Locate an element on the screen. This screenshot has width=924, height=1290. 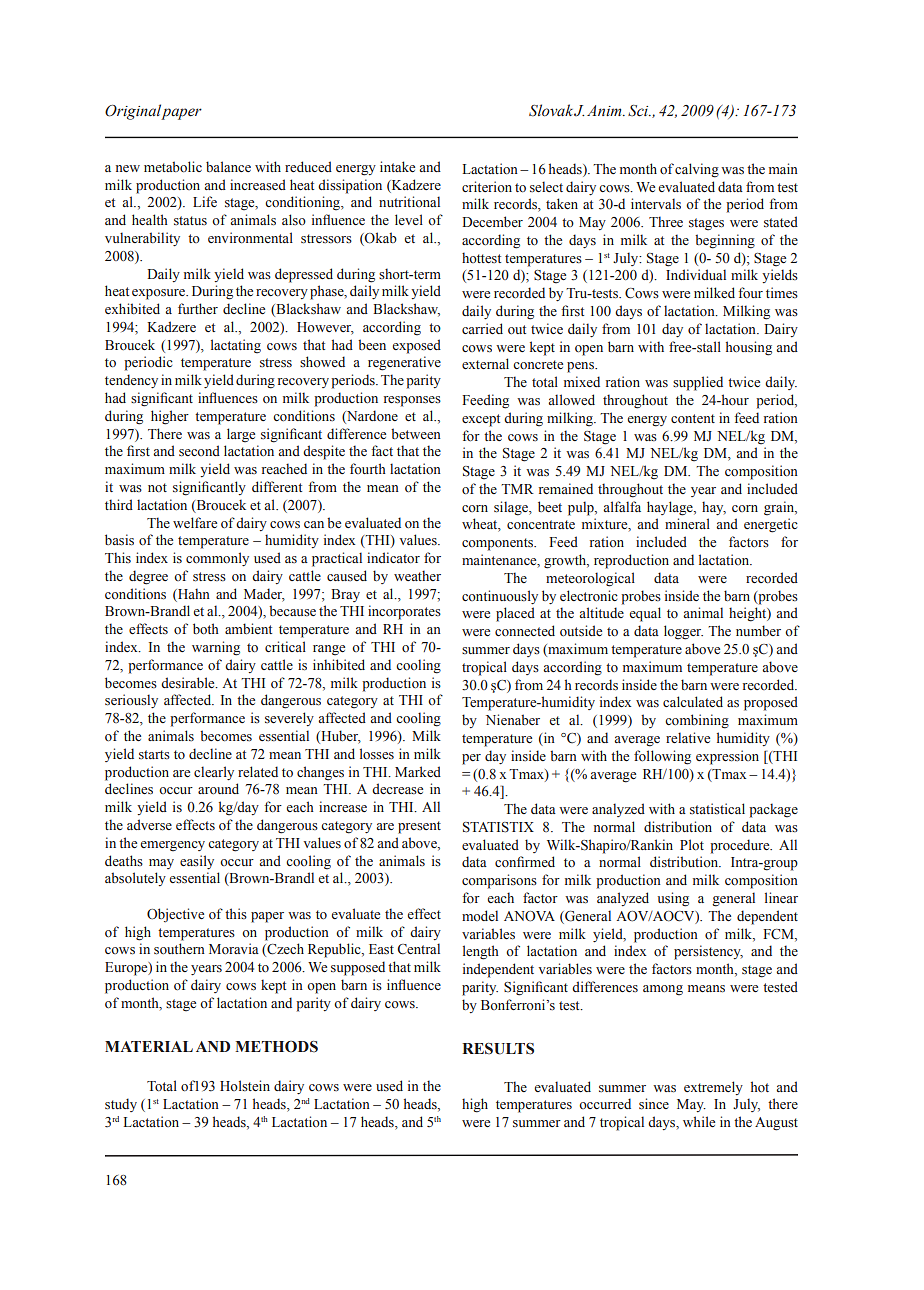
logger is located at coordinates (683, 632).
